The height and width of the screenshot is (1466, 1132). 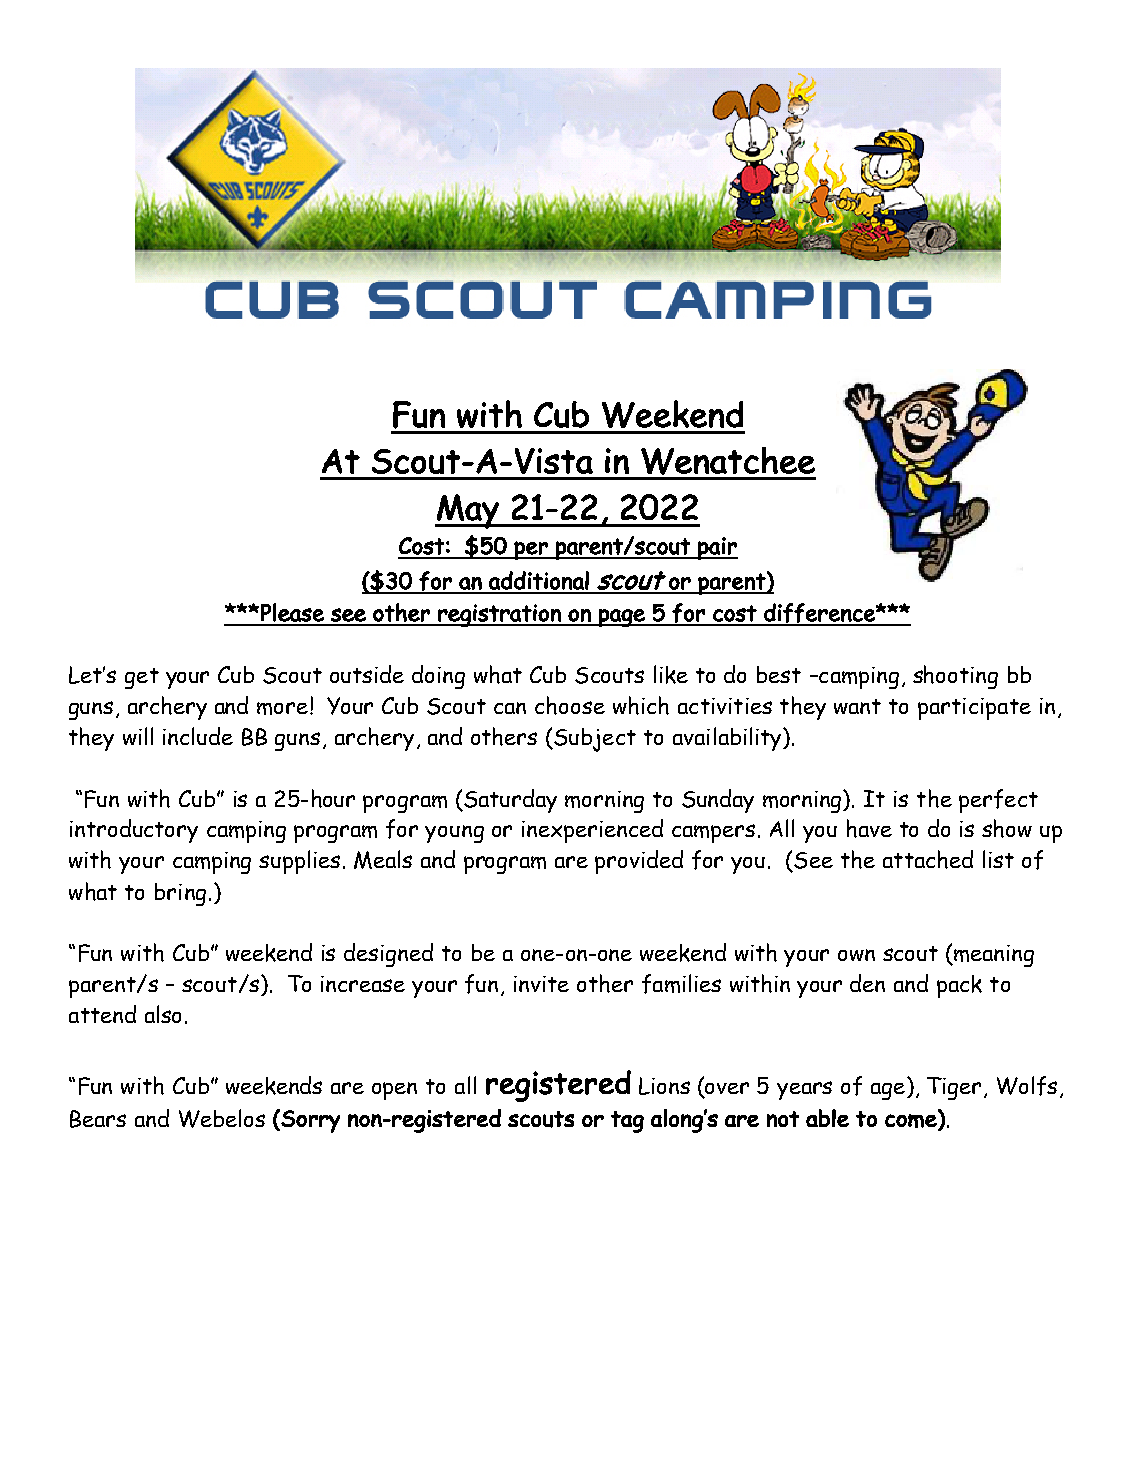 What do you see at coordinates (912, 1122) in the screenshot?
I see `come` at bounding box center [912, 1122].
